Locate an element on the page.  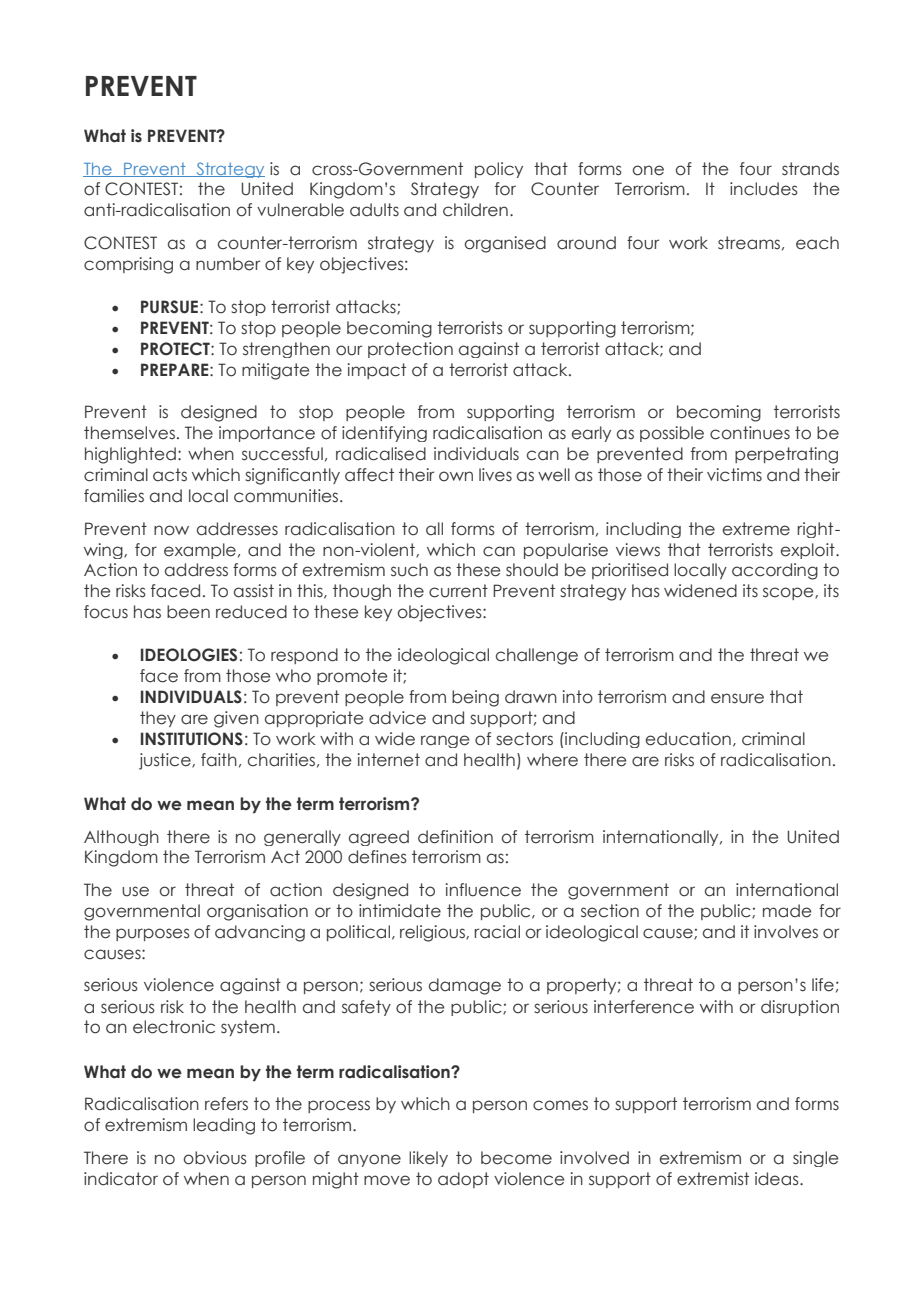
likely is located at coordinates (428, 1159).
